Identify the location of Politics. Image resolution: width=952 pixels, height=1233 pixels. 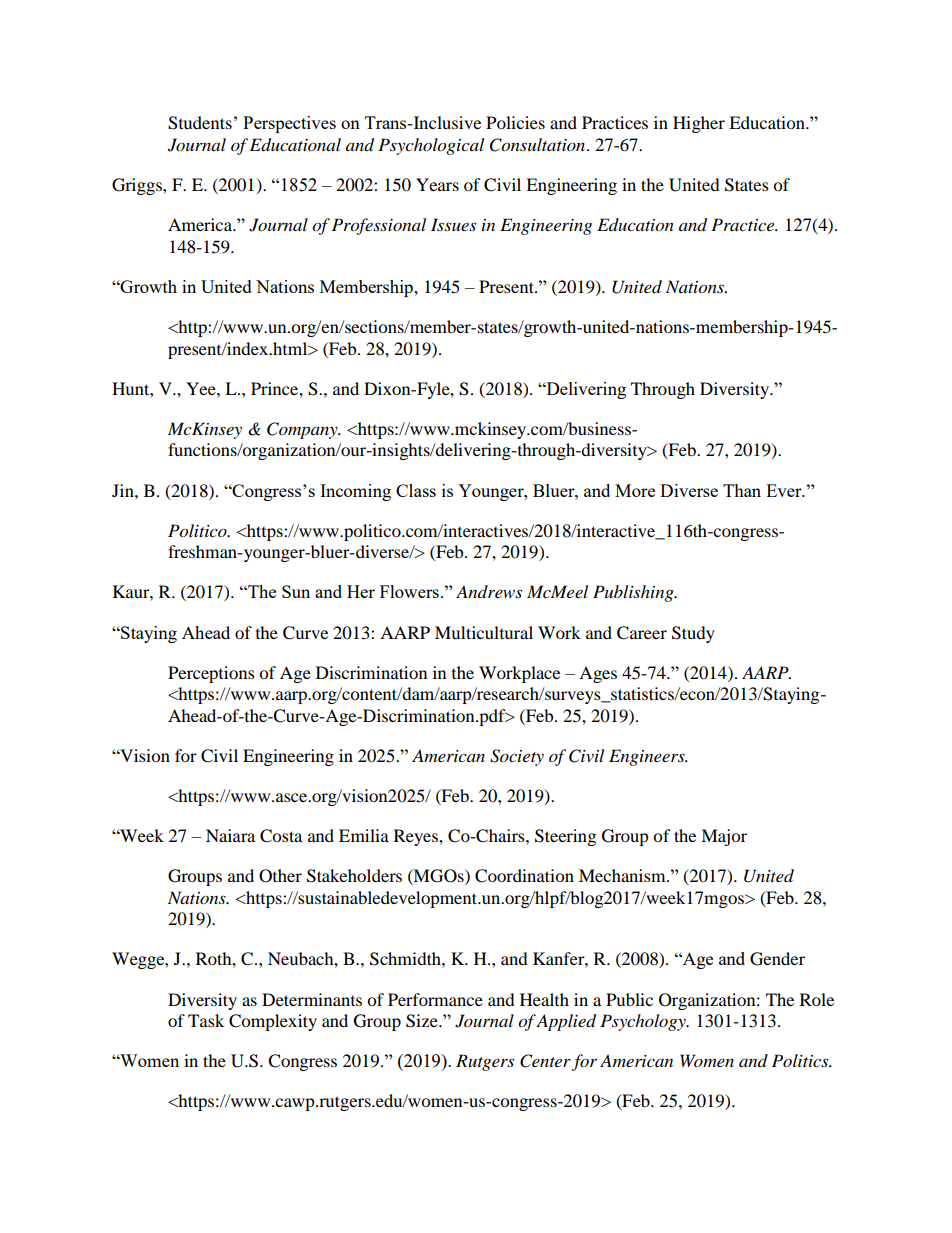
(801, 1060).
